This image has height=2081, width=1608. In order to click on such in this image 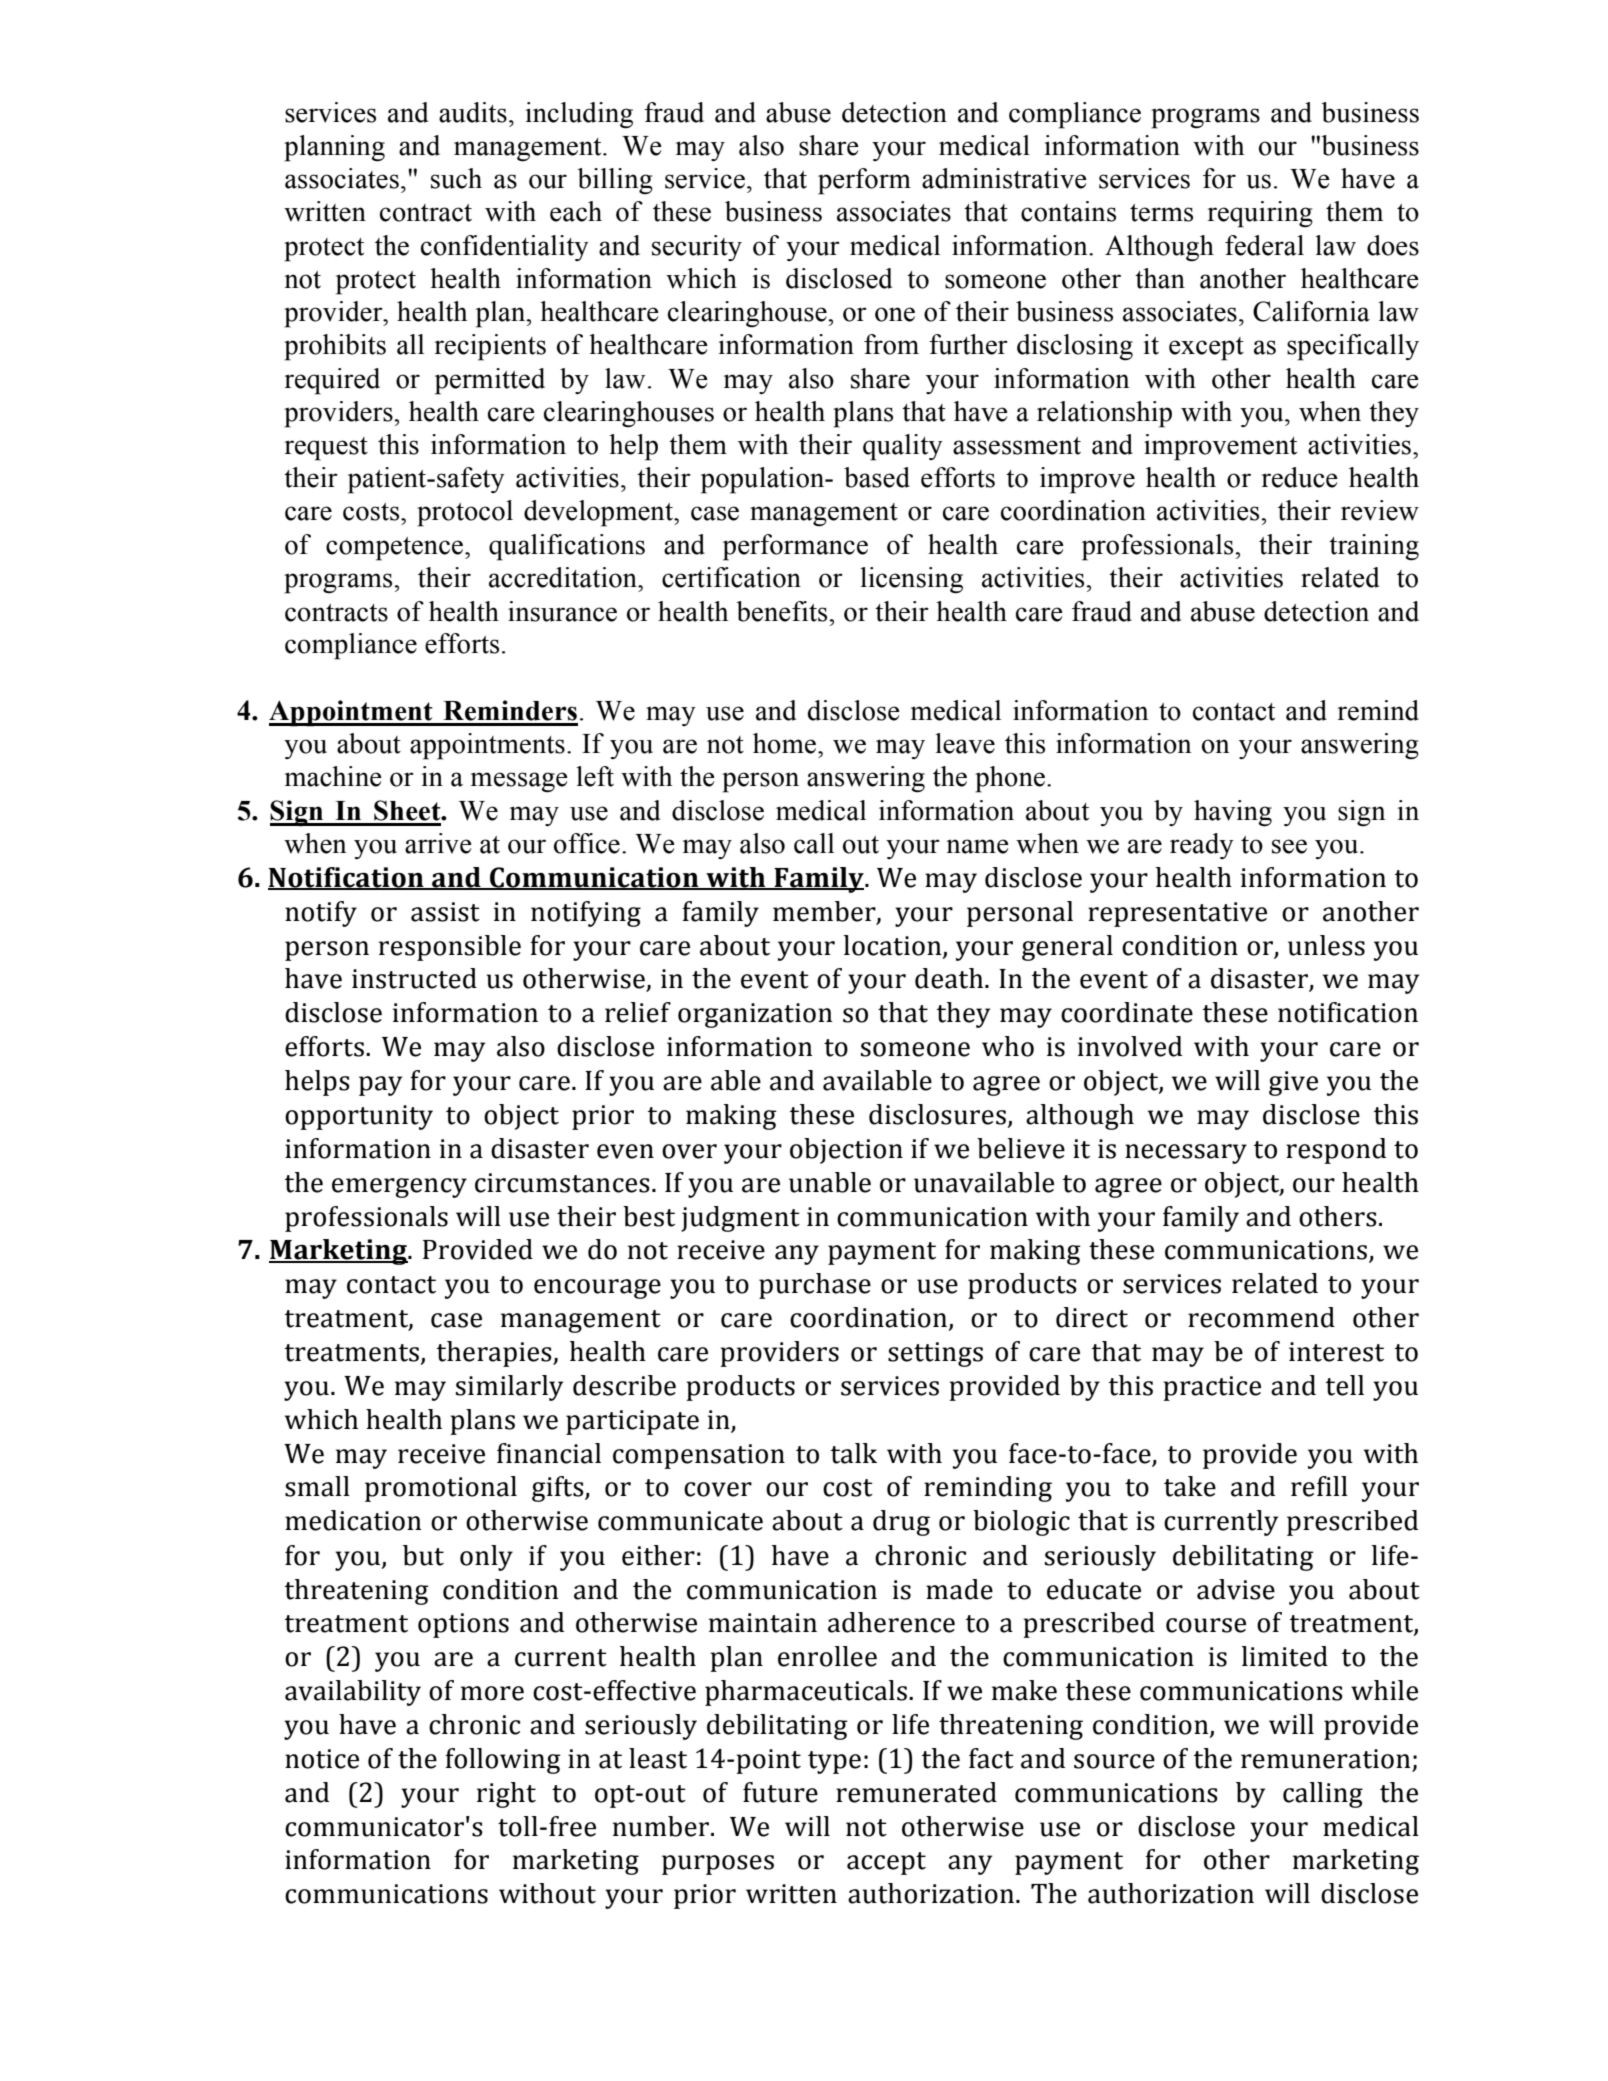, I will do `click(456, 178)`.
